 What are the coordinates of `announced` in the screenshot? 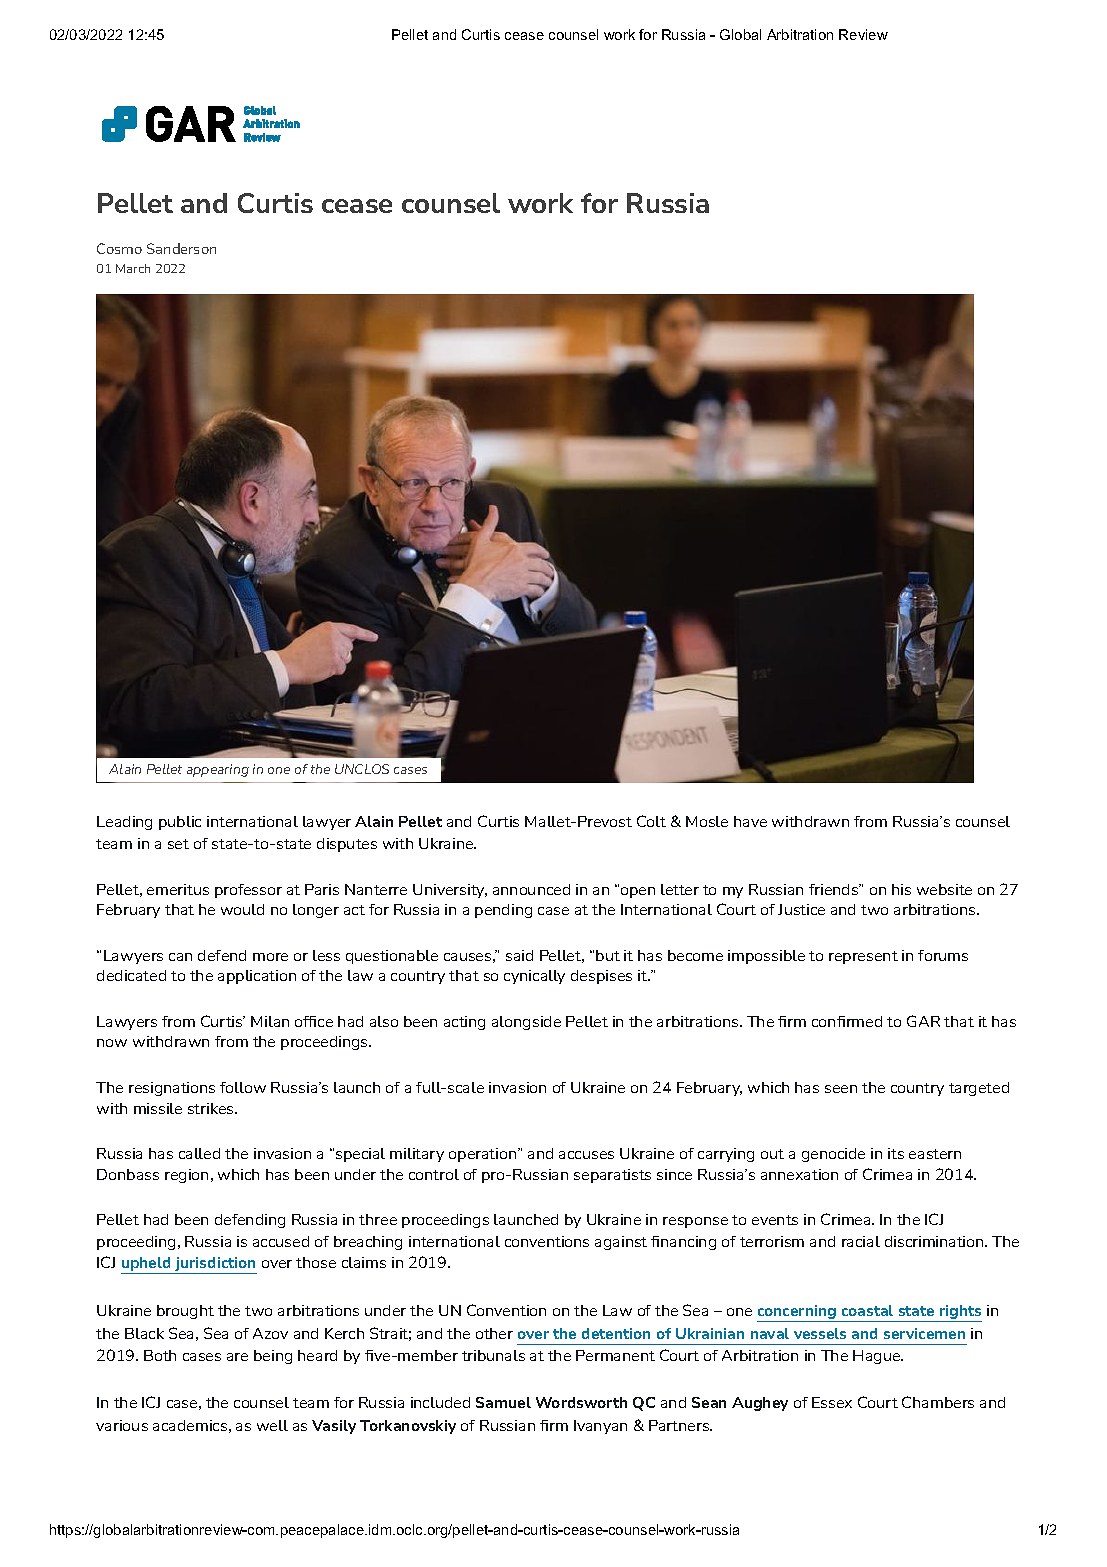 It's located at (531, 889).
